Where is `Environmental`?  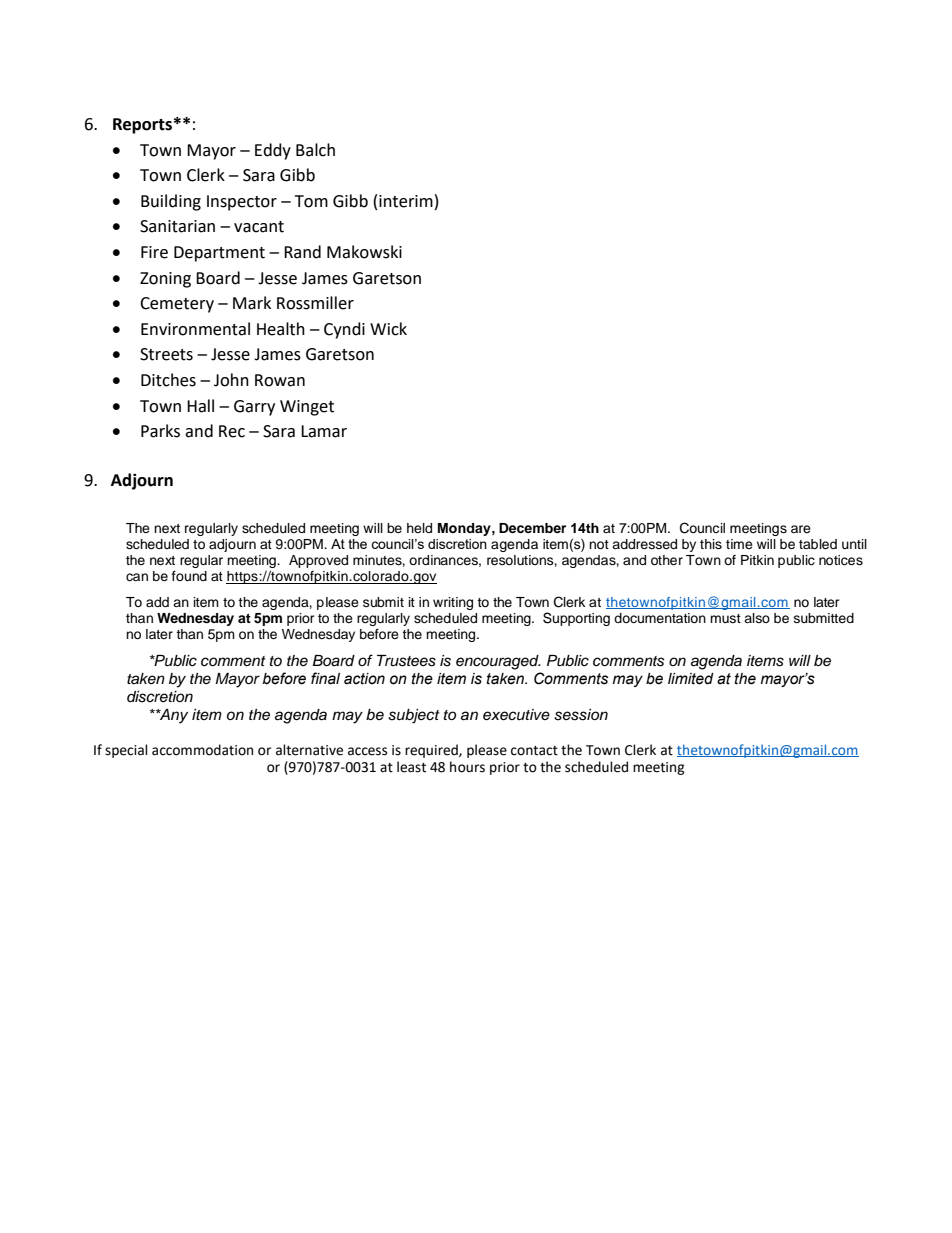
Environmental is located at coordinates (195, 329).
